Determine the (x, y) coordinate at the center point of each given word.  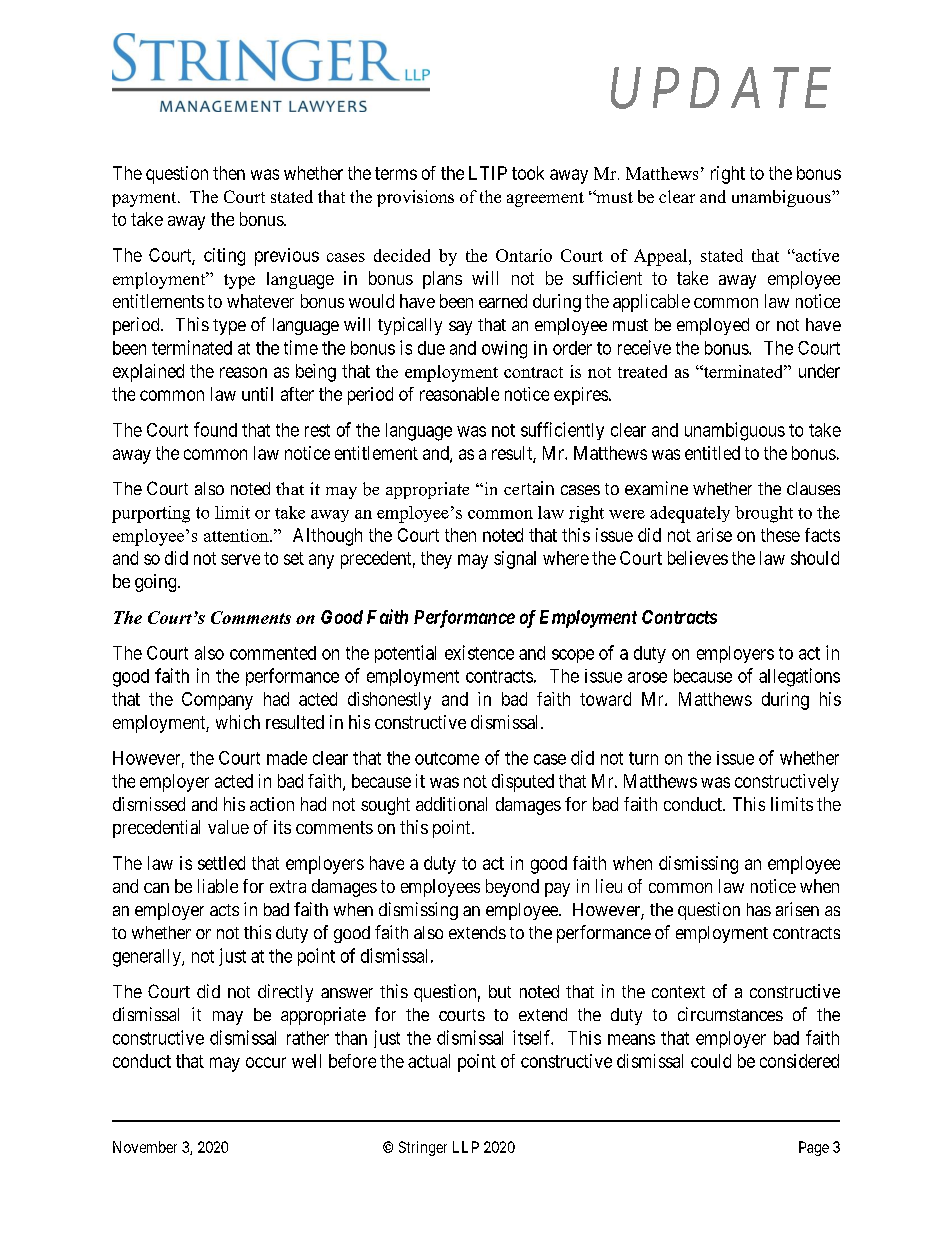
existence (479, 652)
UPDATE (721, 88)
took (528, 173)
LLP (466, 1147)
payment (145, 199)
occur (266, 1062)
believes (698, 558)
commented (273, 653)
